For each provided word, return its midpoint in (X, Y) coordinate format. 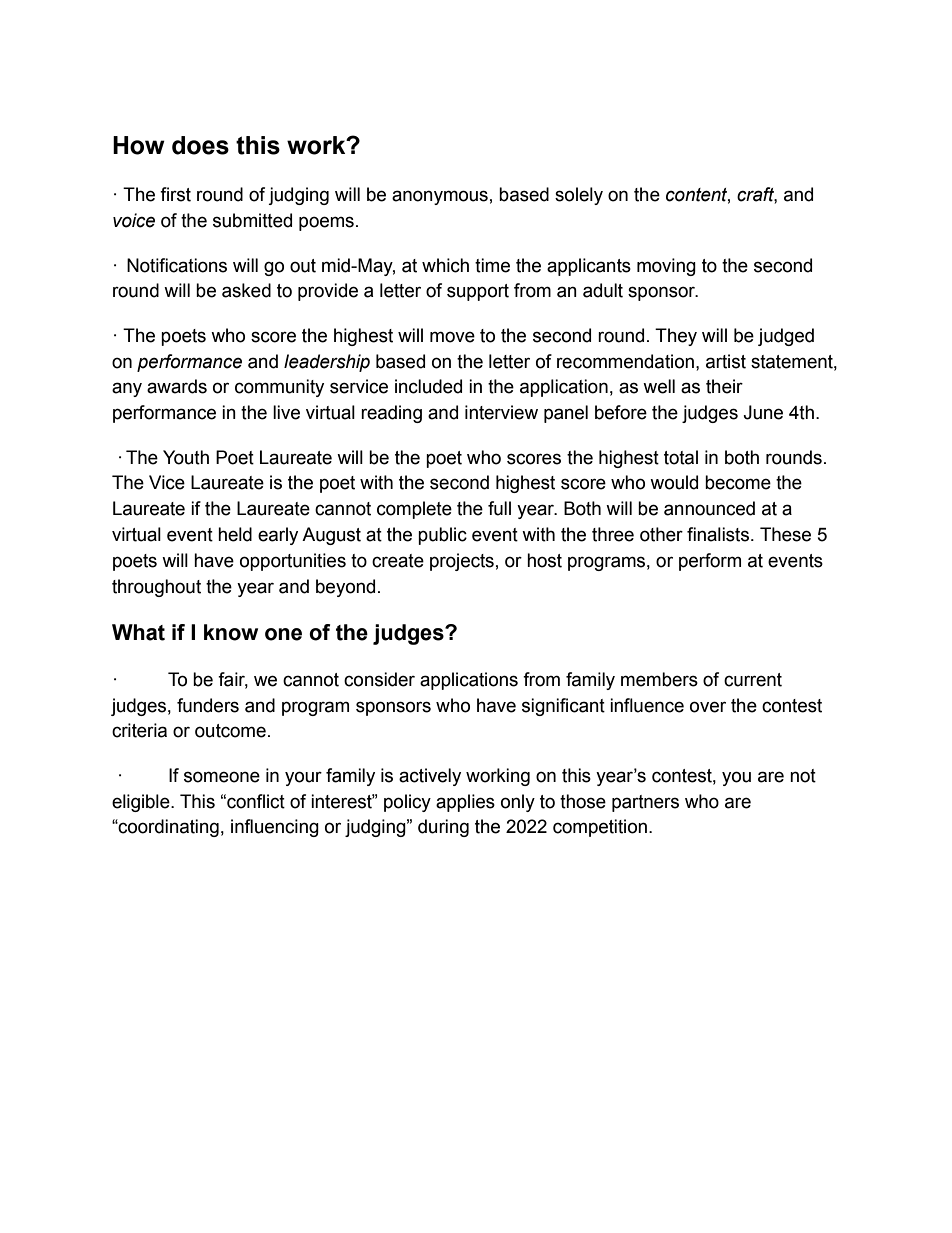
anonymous (440, 197)
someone (222, 777)
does (200, 145)
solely (579, 196)
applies (465, 803)
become (738, 482)
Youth (186, 457)
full (499, 508)
